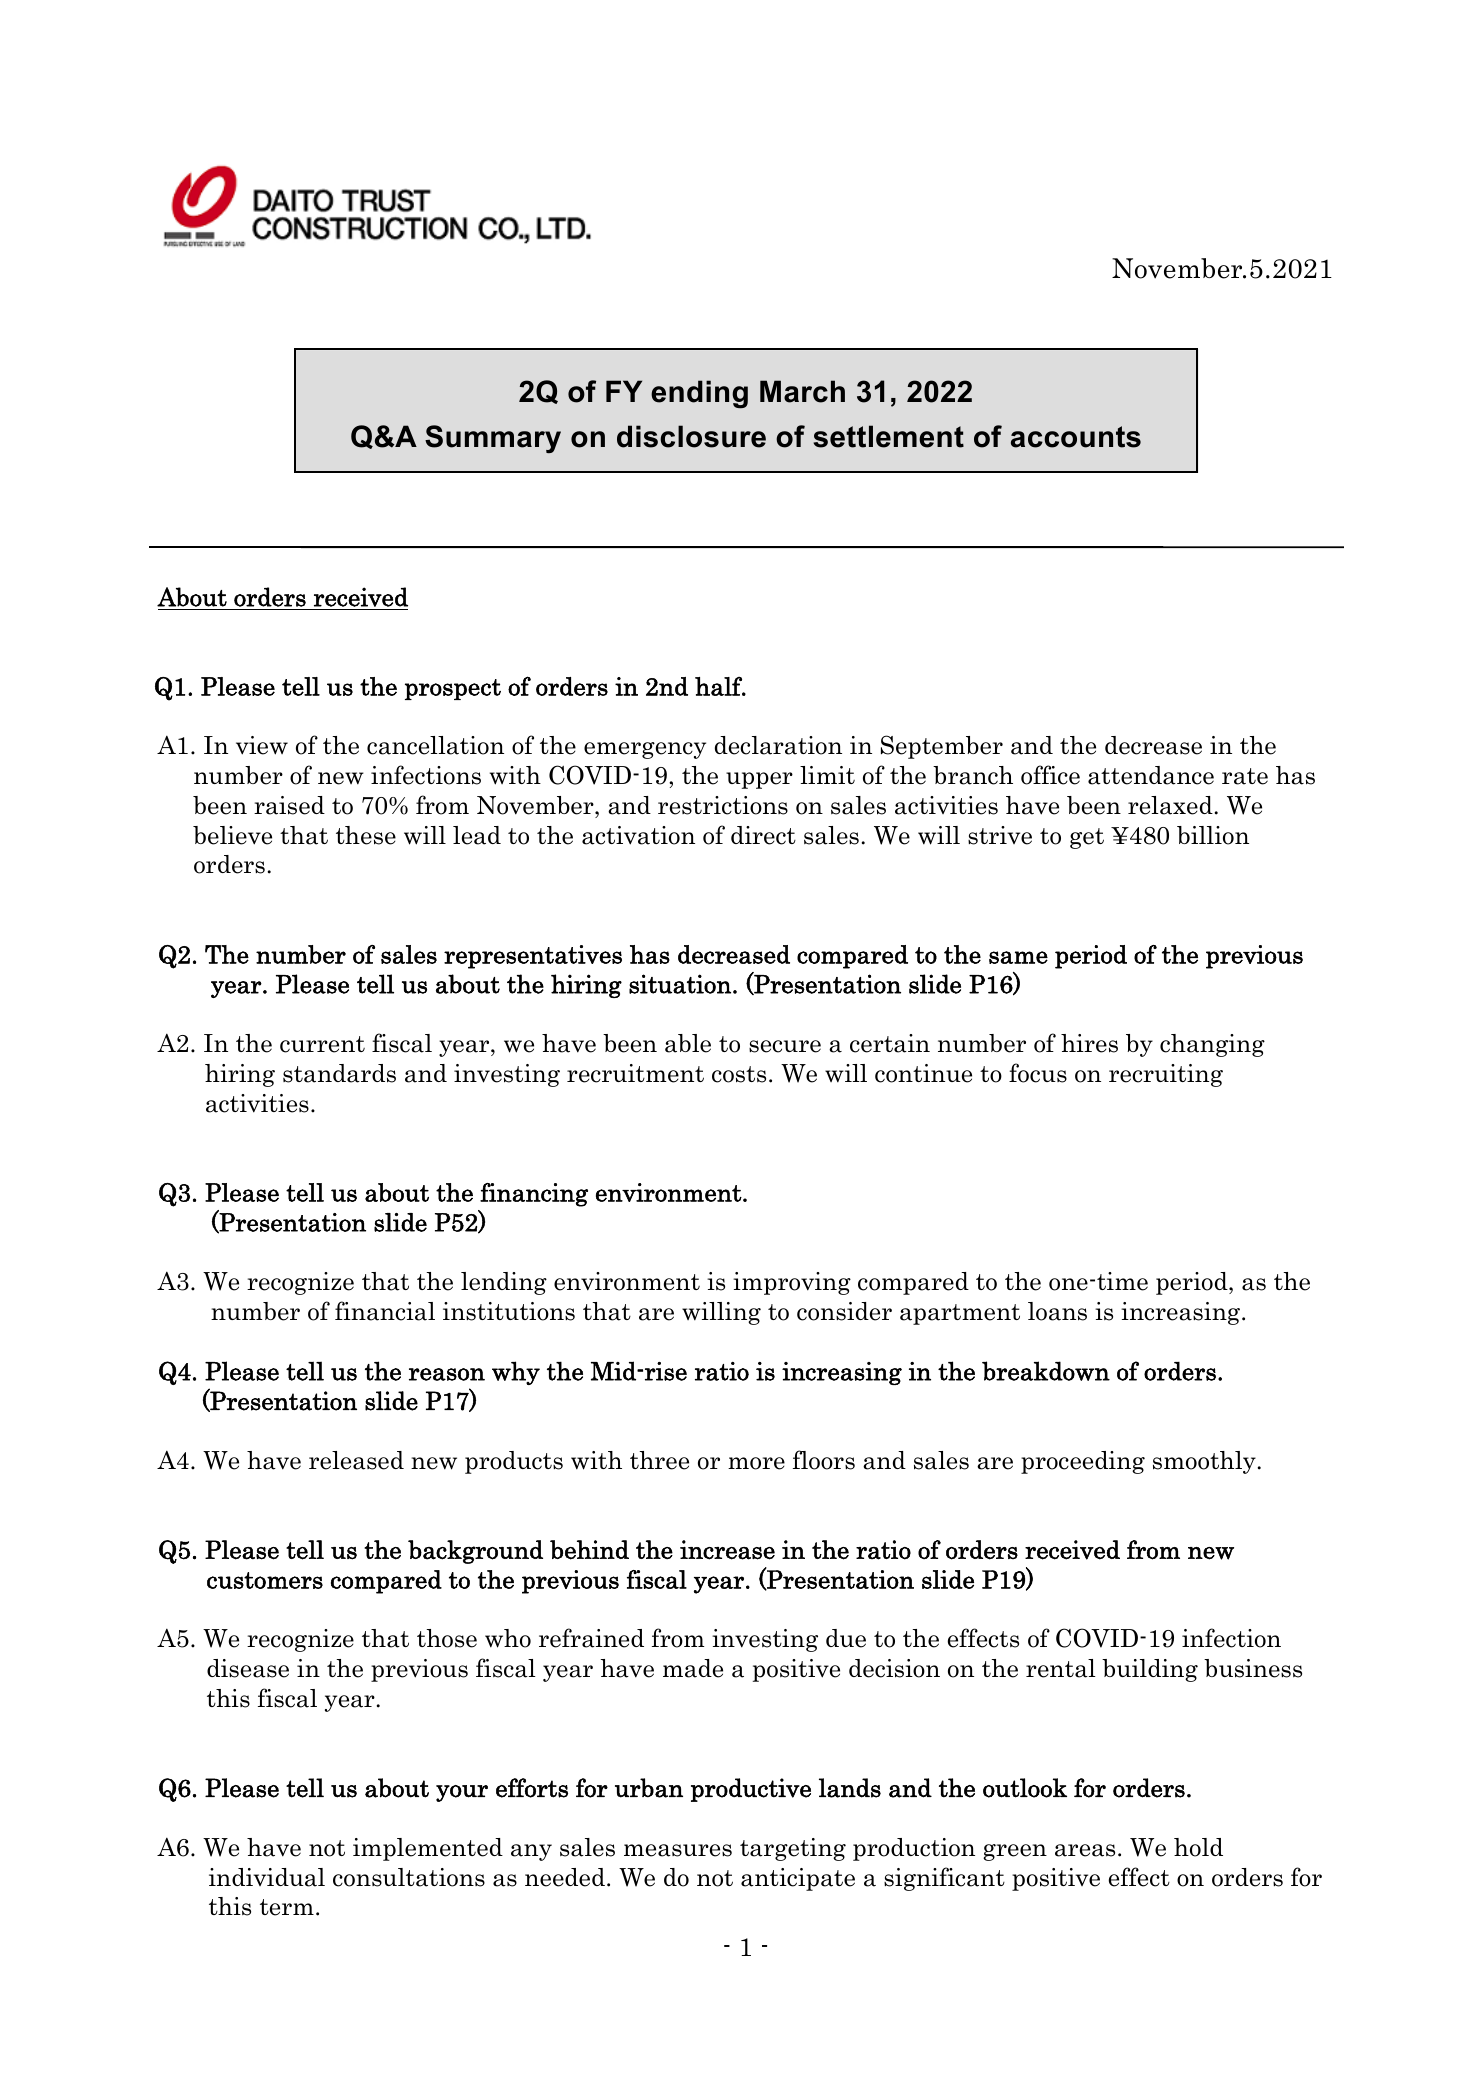  Describe the element at coordinates (1076, 437) in the page. I see `accounts` at that location.
